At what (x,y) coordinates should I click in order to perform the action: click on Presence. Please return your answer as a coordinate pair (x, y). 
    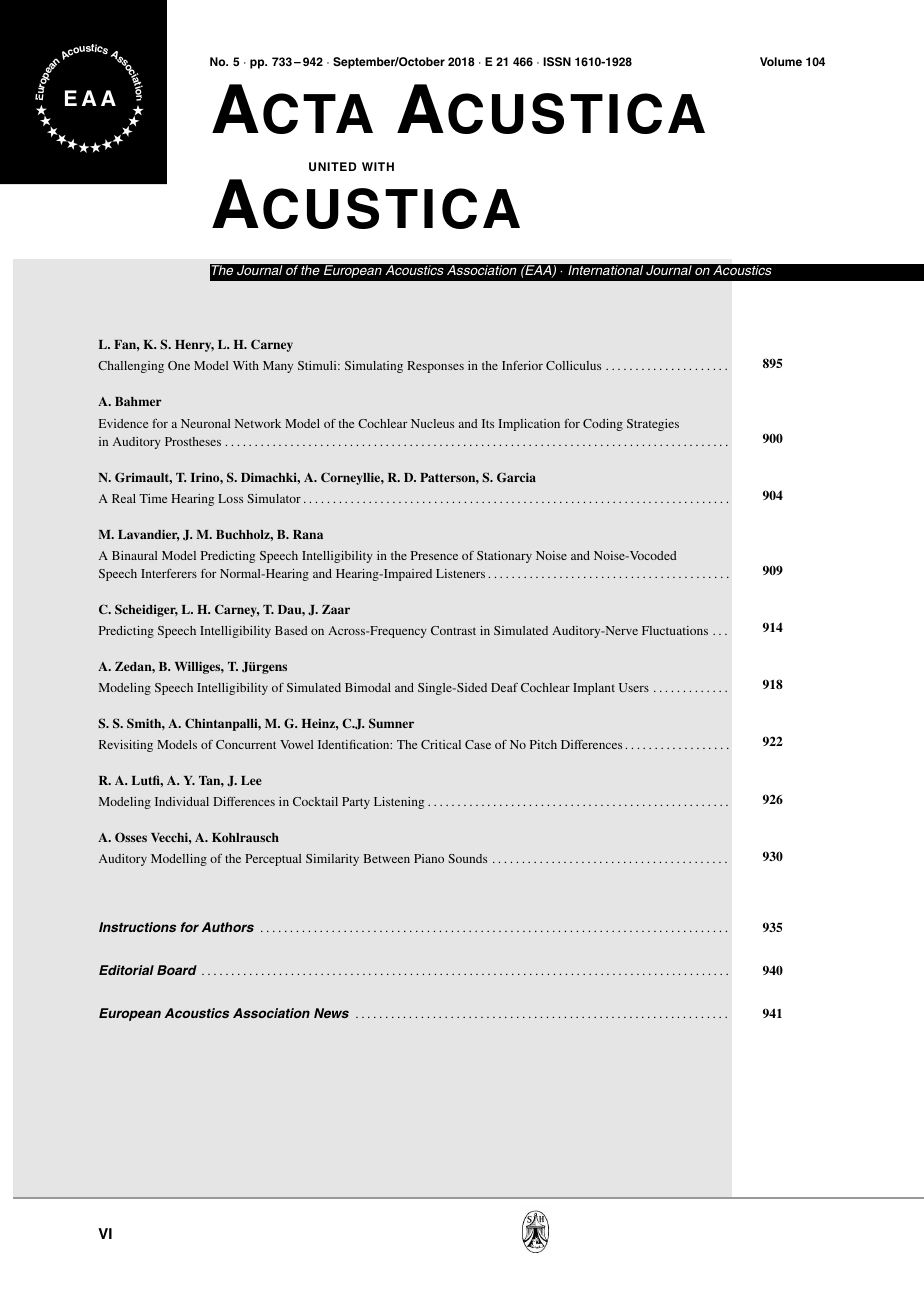
    Looking at the image, I should click on (434, 555).
